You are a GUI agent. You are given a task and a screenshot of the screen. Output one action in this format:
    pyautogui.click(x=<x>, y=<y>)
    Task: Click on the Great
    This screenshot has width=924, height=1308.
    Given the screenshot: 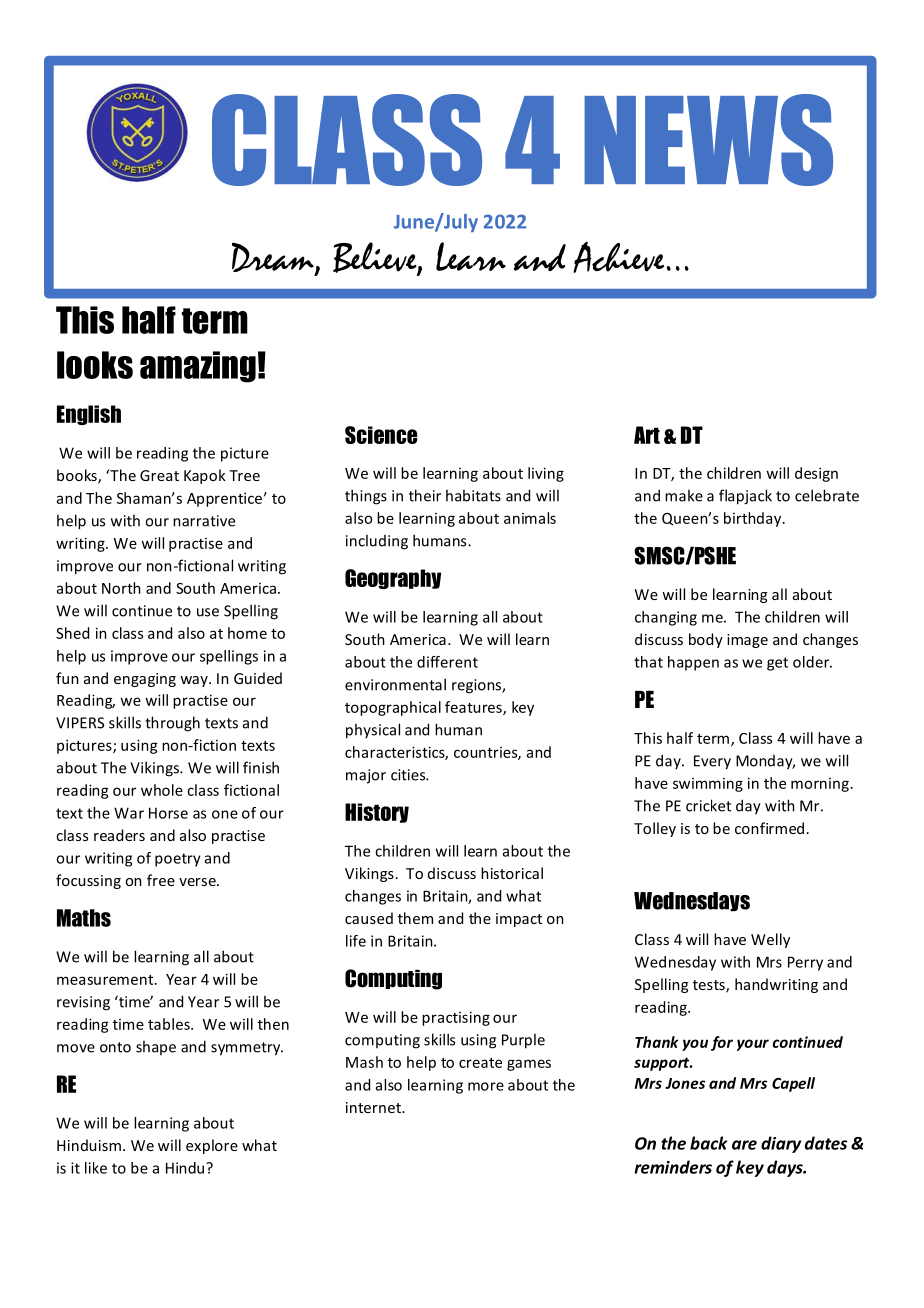 What is the action you would take?
    pyautogui.click(x=159, y=475)
